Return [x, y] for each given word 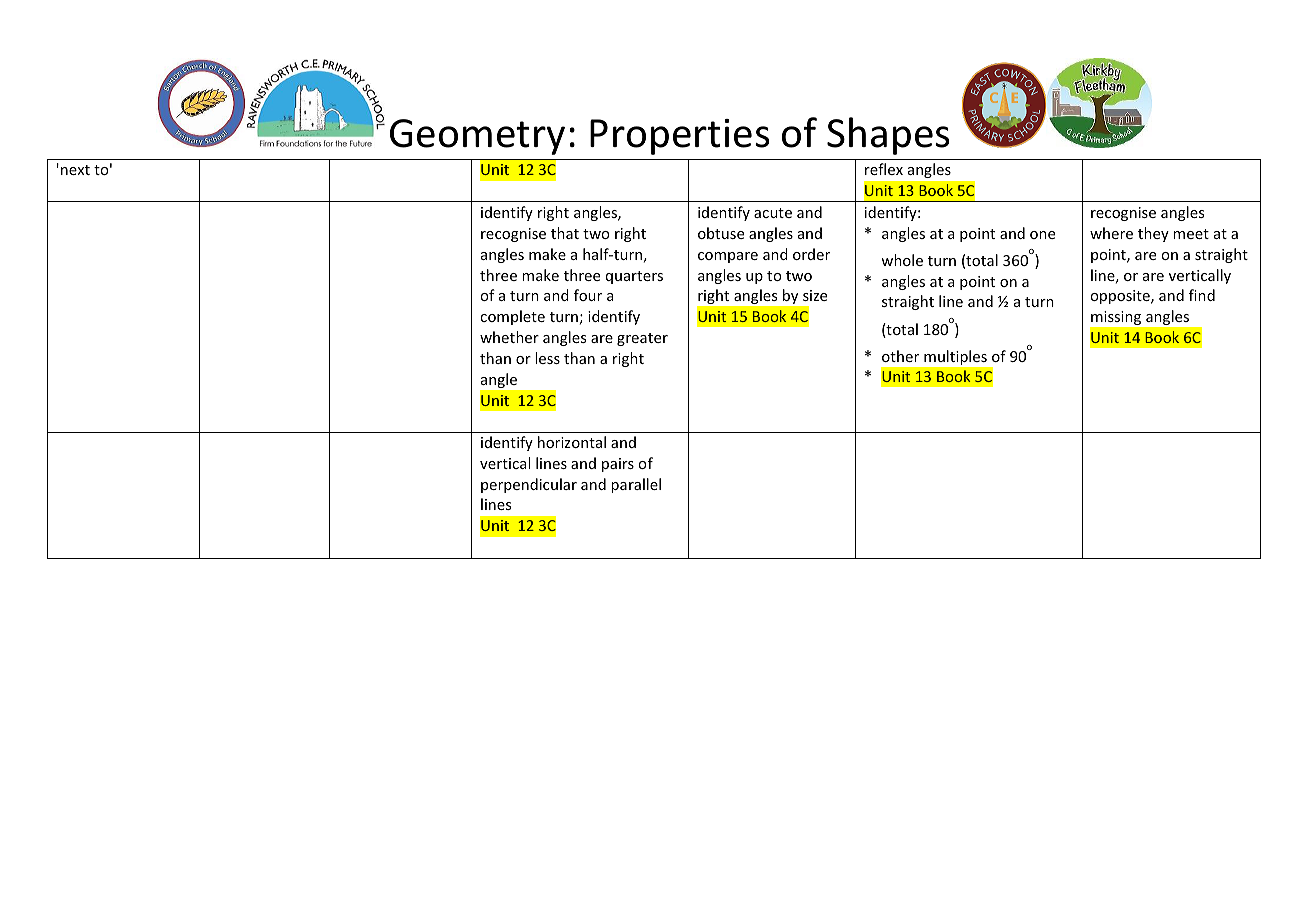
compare [728, 257]
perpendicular [529, 485]
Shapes [888, 136]
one [1042, 235]
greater [642, 339]
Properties [680, 137]
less [547, 358]
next [75, 170]
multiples [955, 357]
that [565, 233]
